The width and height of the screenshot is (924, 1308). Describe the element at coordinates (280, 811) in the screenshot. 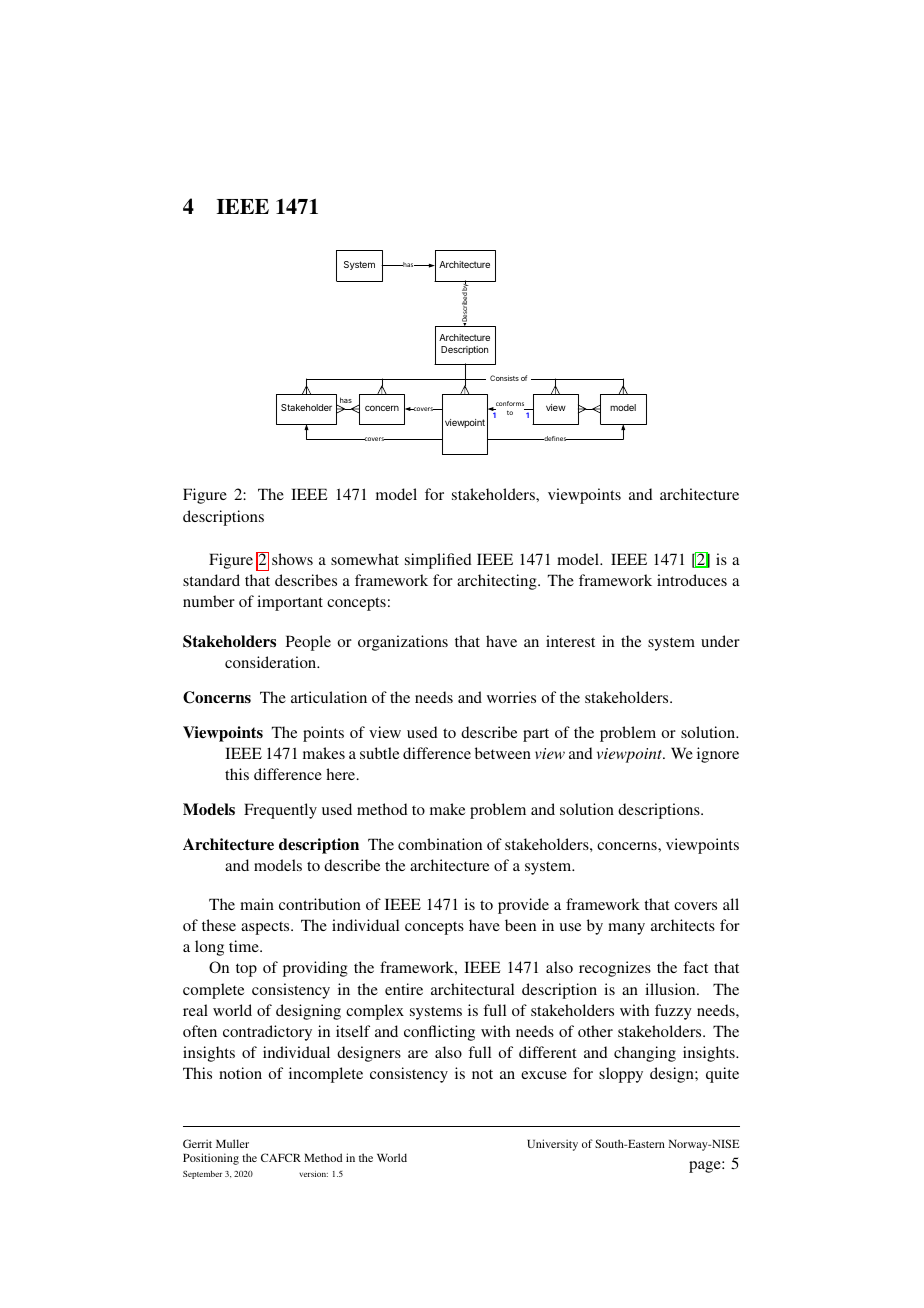

I see `Frequently` at that location.
